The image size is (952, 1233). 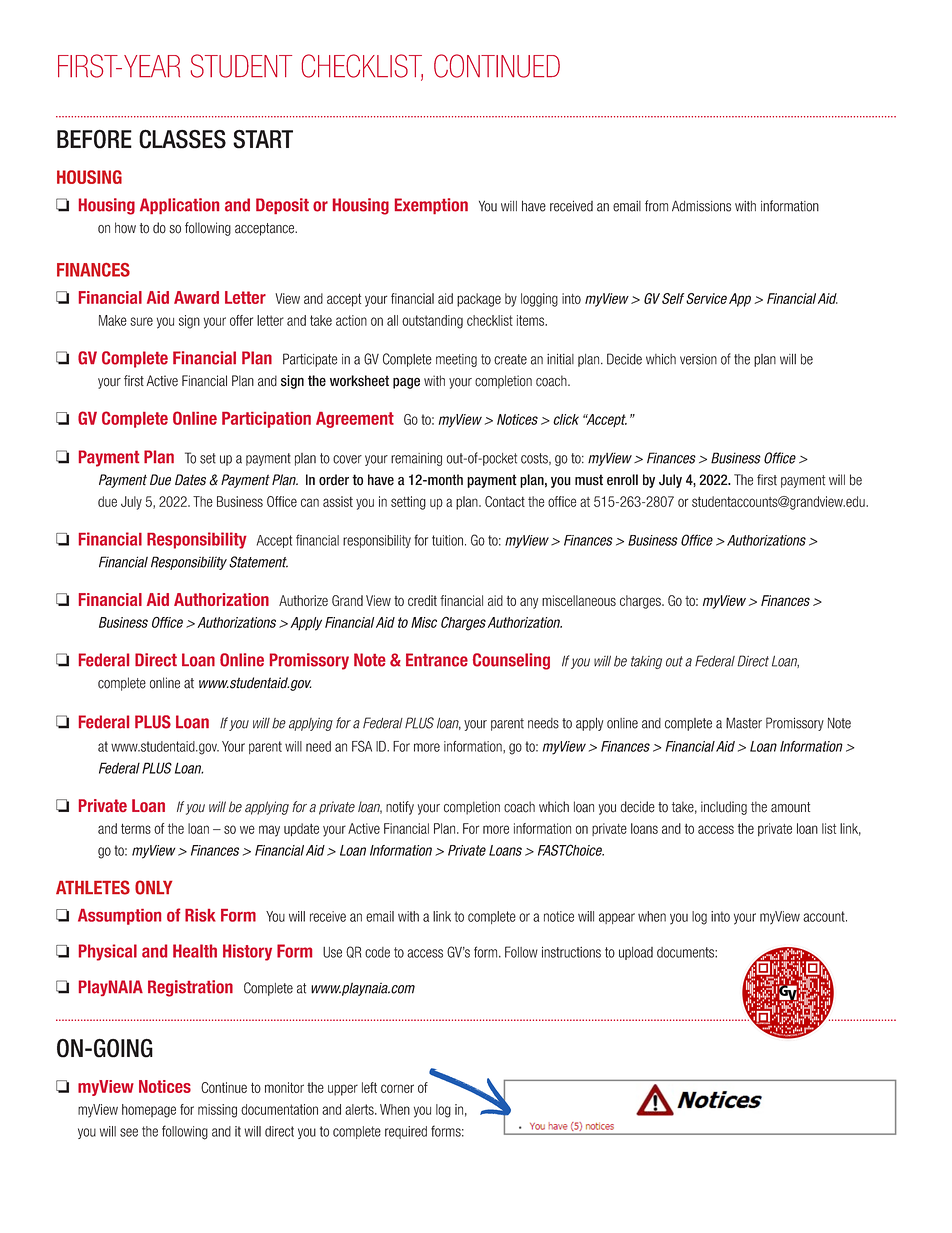 What do you see at coordinates (701, 206) in the screenshot?
I see `Admissions` at bounding box center [701, 206].
